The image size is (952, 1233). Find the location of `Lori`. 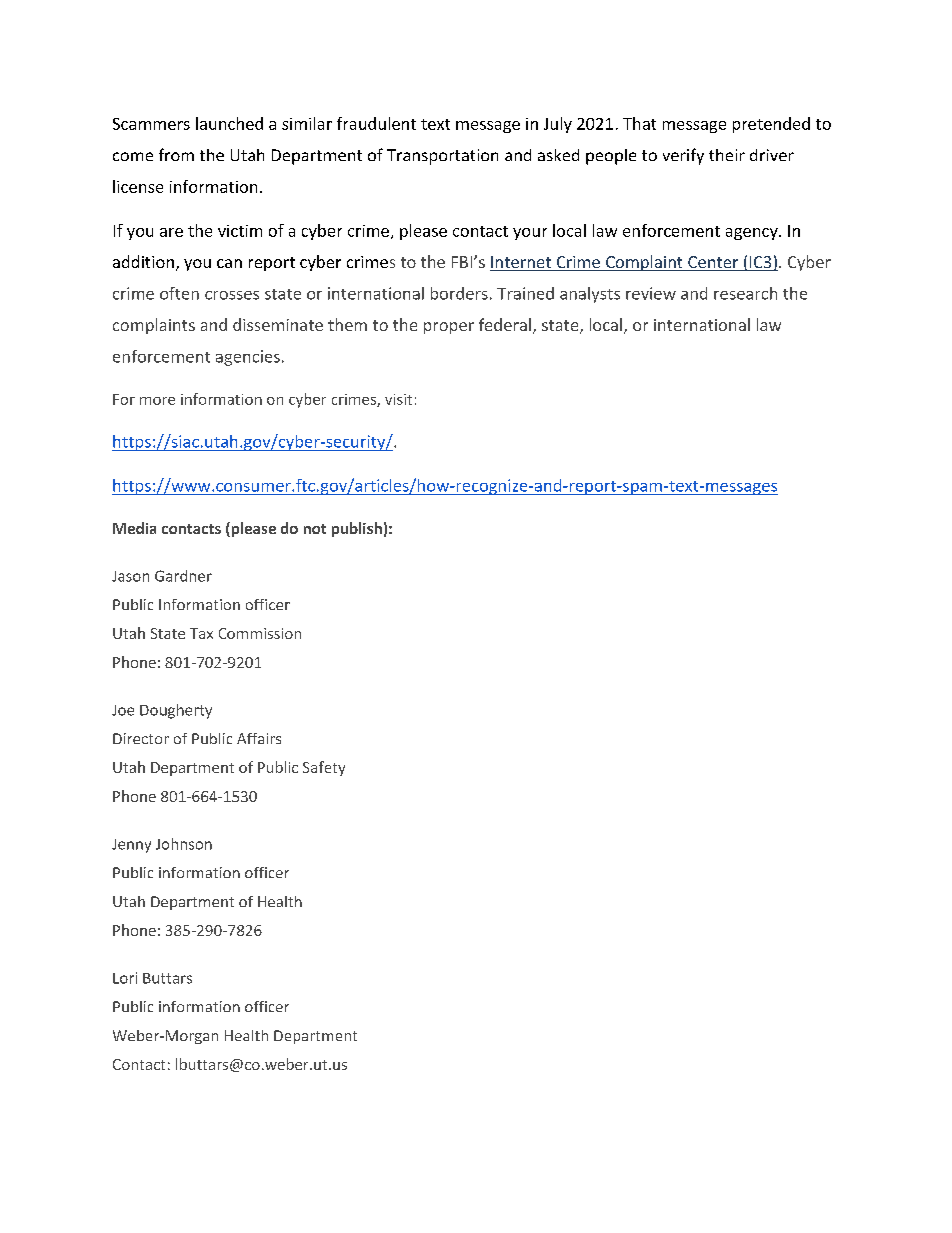

Lori is located at coordinates (125, 978).
